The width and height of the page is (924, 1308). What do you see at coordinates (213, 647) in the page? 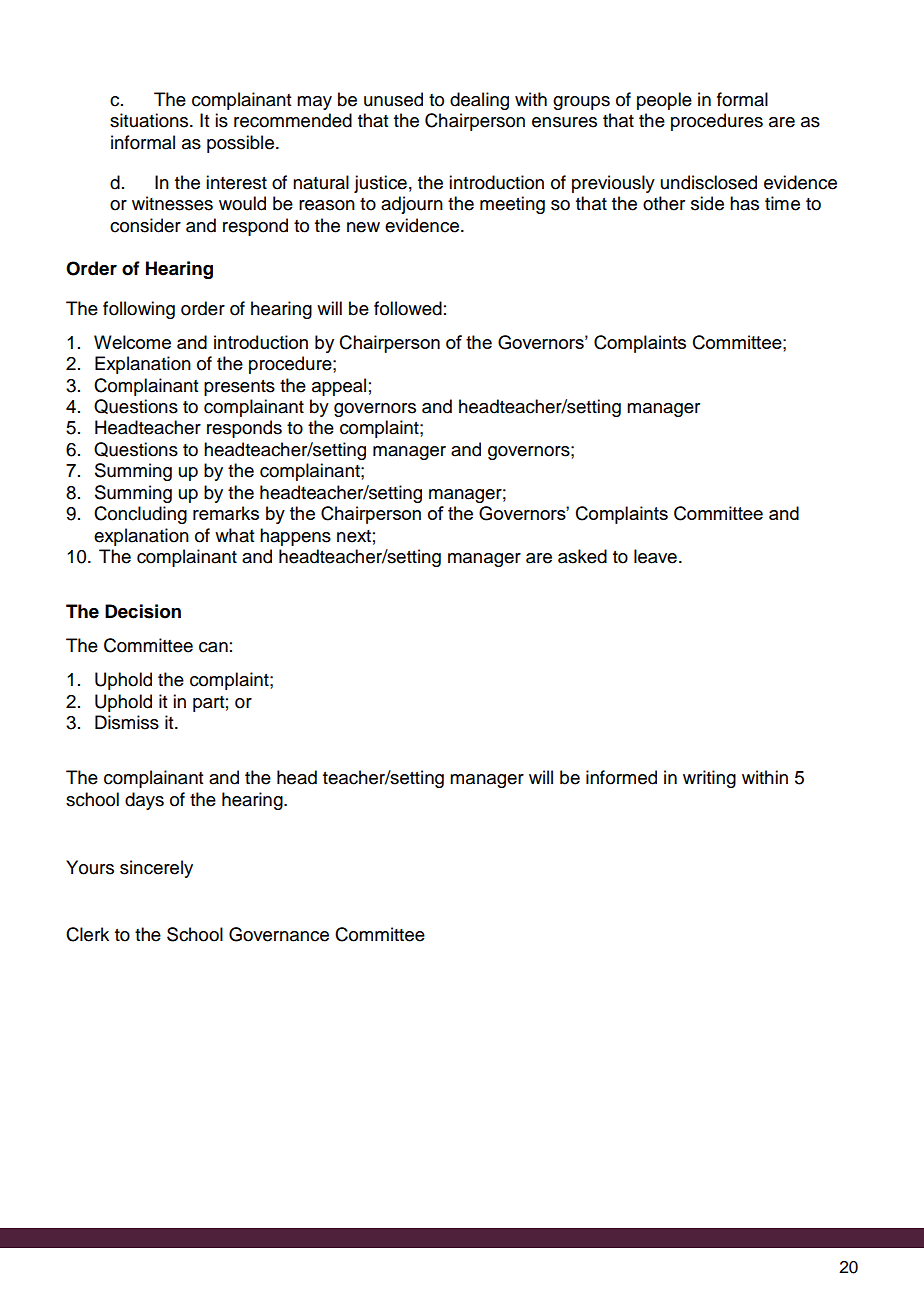
I see `can` at bounding box center [213, 647].
